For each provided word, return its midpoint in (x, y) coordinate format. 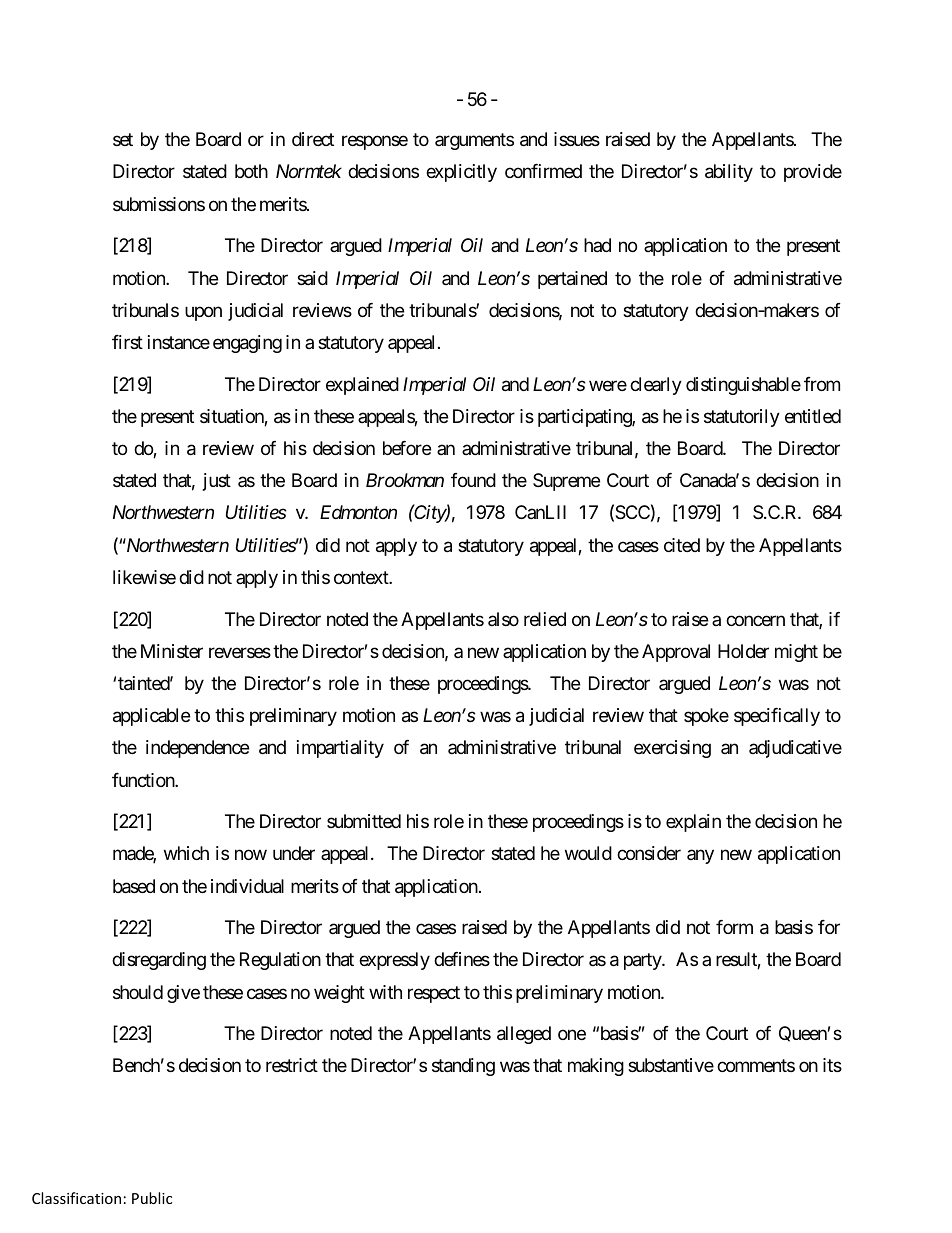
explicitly (461, 173)
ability (729, 173)
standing (463, 1067)
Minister (172, 651)
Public (152, 1198)
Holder (743, 651)
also (503, 619)
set (123, 140)
